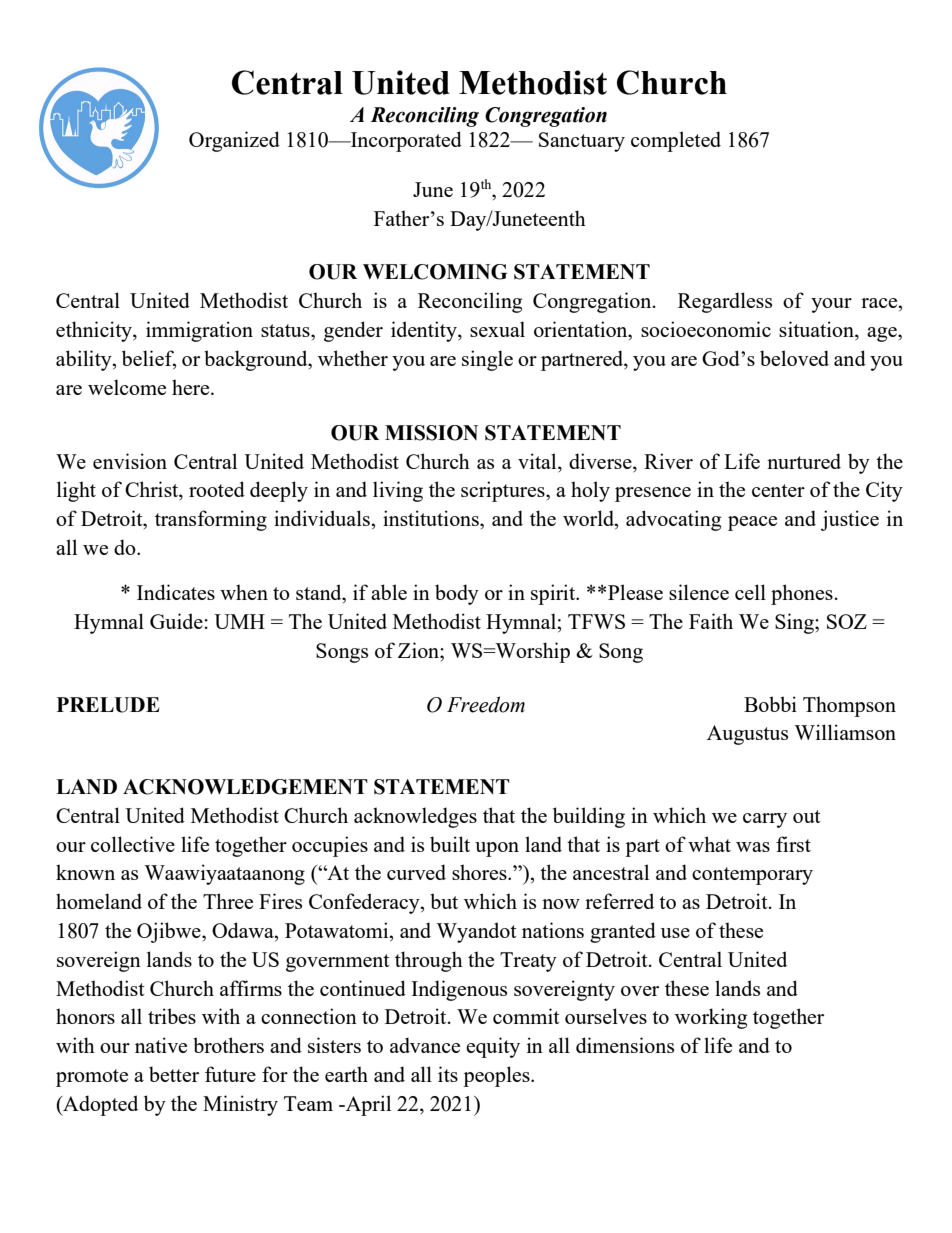 The width and height of the screenshot is (952, 1233). Describe the element at coordinates (582, 142) in the screenshot. I see `Sanctuary` at that location.
